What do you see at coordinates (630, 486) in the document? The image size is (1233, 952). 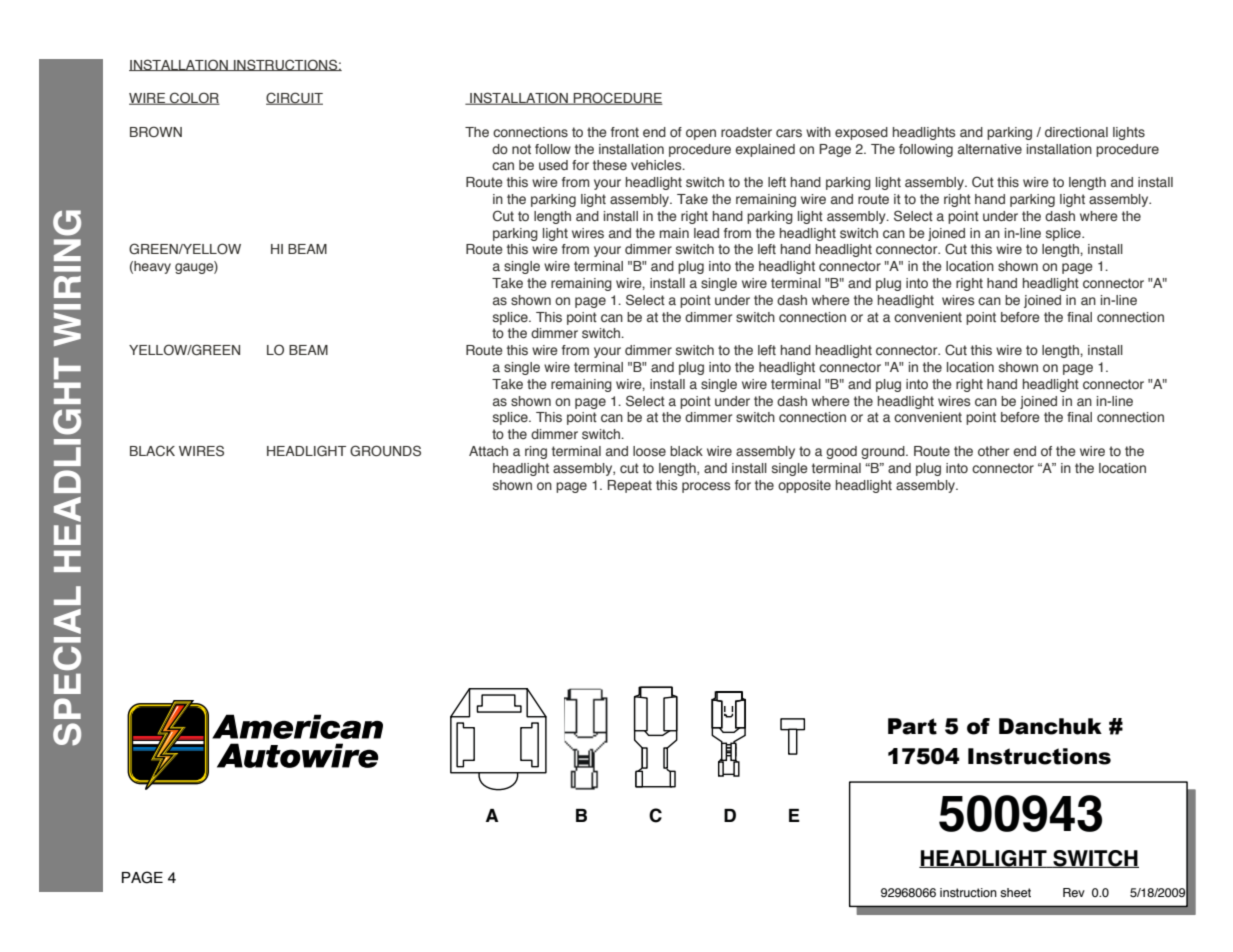 I see `Repeat` at bounding box center [630, 486].
